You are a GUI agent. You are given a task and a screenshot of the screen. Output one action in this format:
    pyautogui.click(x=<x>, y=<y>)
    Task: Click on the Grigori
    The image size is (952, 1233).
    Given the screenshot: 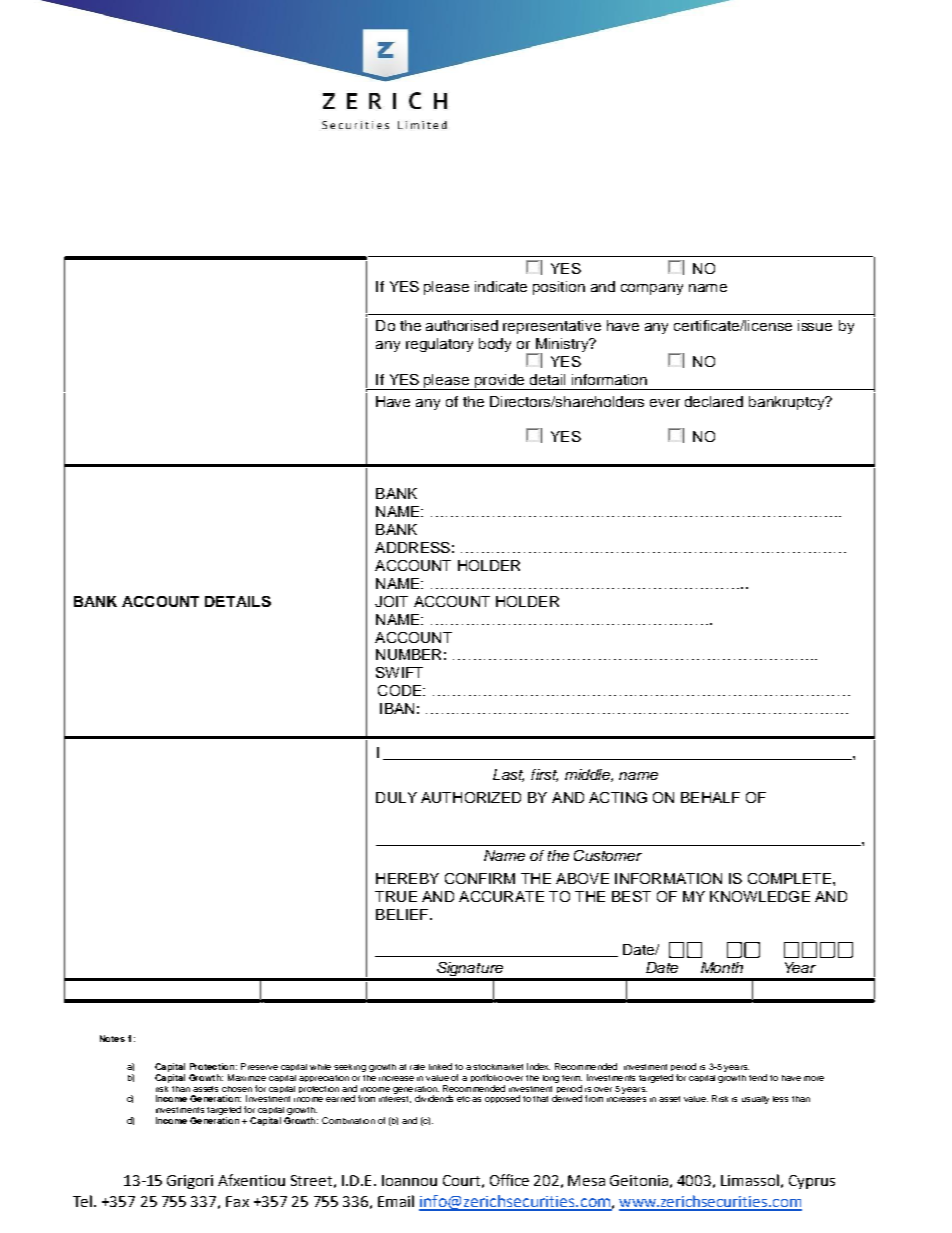 What is the action you would take?
    pyautogui.click(x=190, y=1182)
